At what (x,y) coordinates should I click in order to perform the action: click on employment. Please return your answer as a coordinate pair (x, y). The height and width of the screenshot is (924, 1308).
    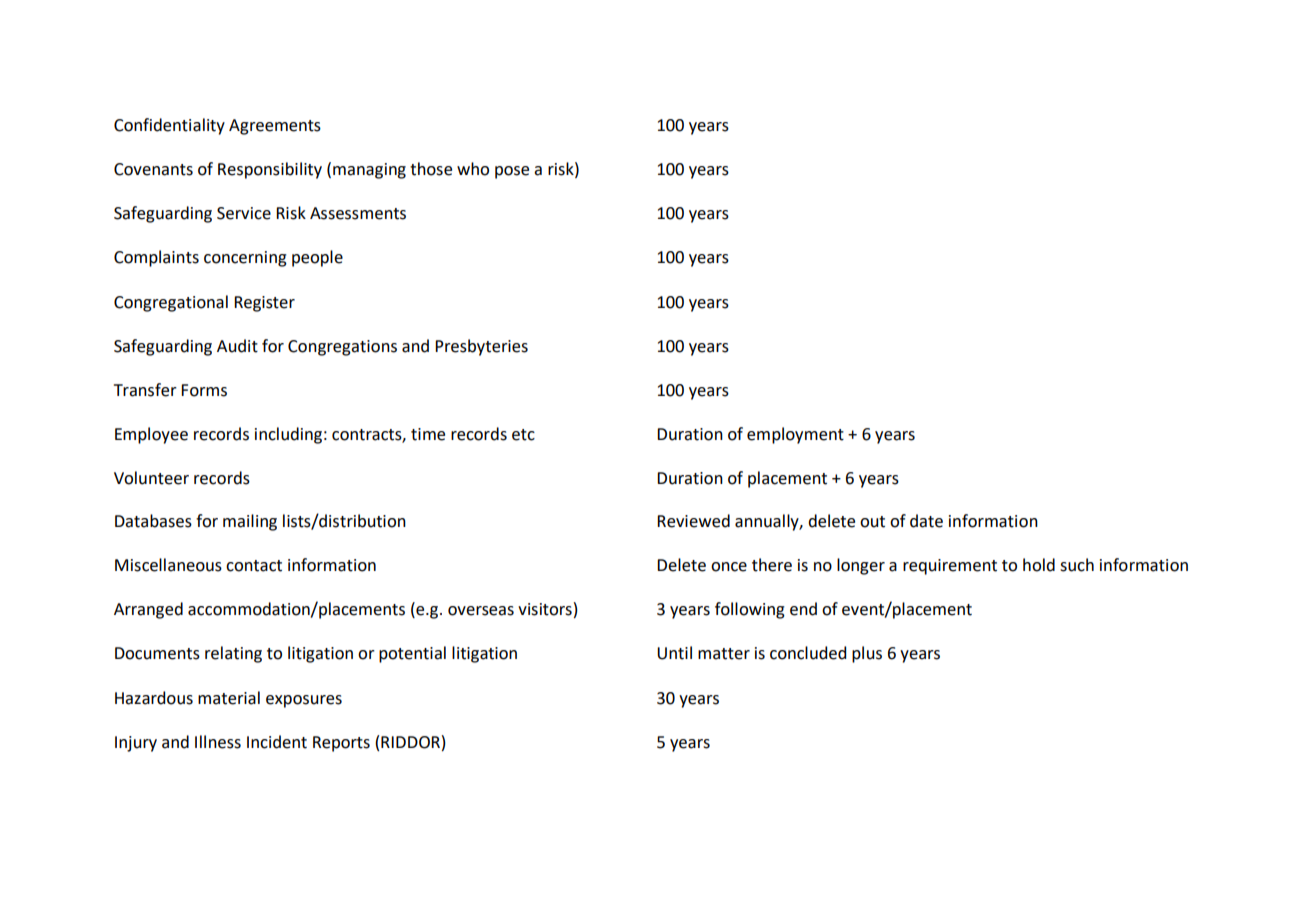
    Looking at the image, I should click on (795, 435).
